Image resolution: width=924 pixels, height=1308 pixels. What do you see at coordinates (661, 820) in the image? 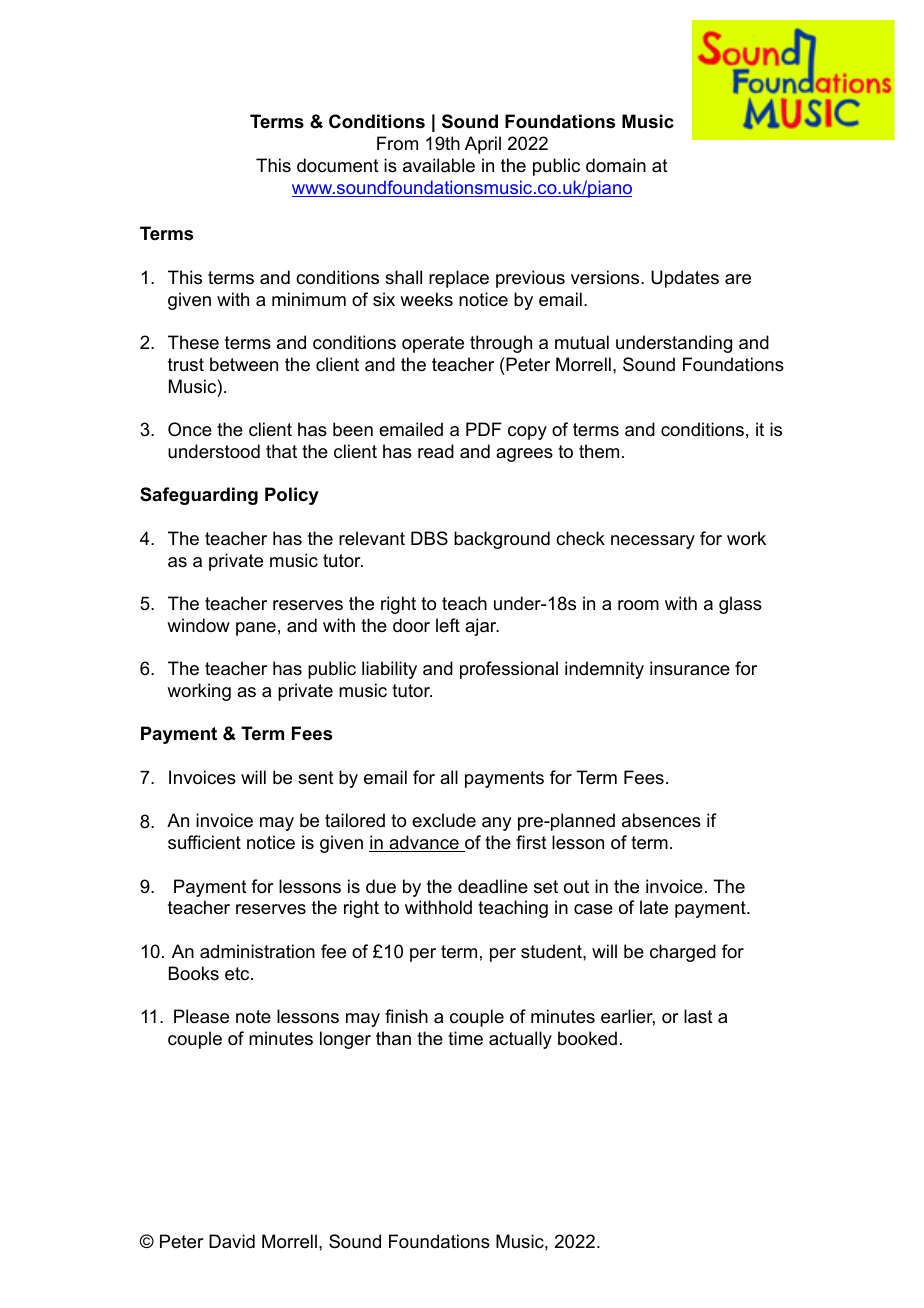
I see `absences` at bounding box center [661, 820].
